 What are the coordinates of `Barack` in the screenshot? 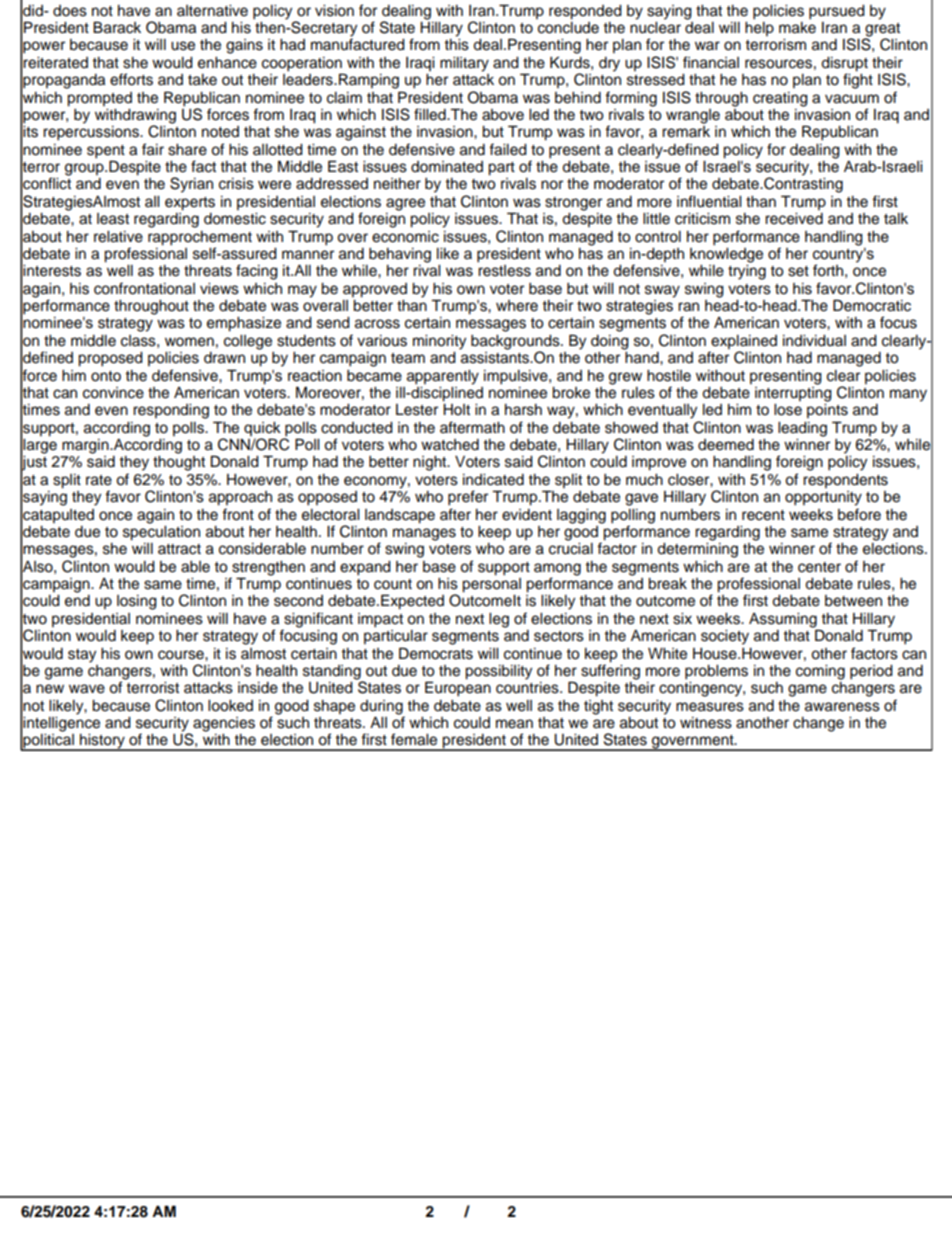 It's located at (117, 27).
